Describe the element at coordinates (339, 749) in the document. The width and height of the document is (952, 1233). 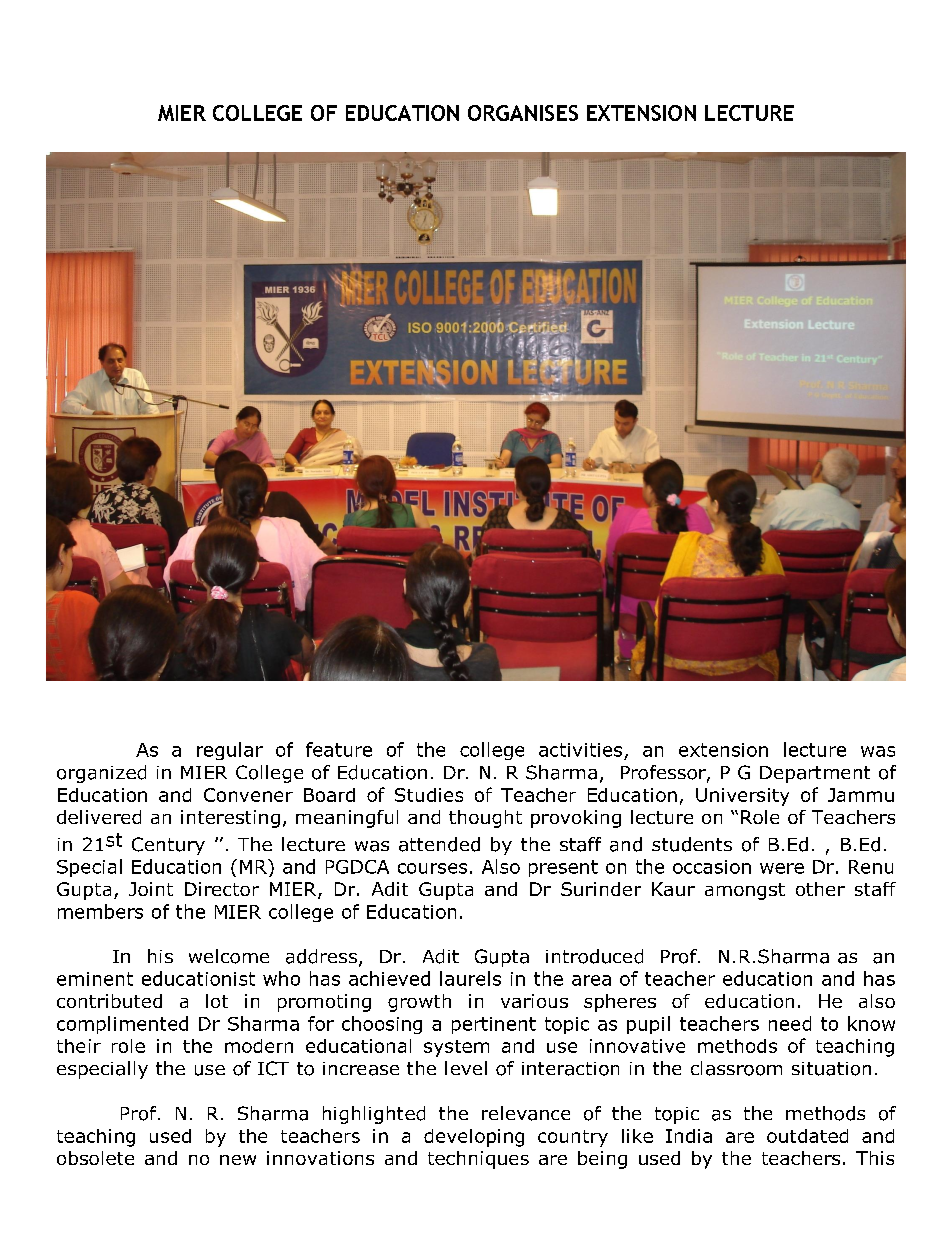
I see `feature` at that location.
